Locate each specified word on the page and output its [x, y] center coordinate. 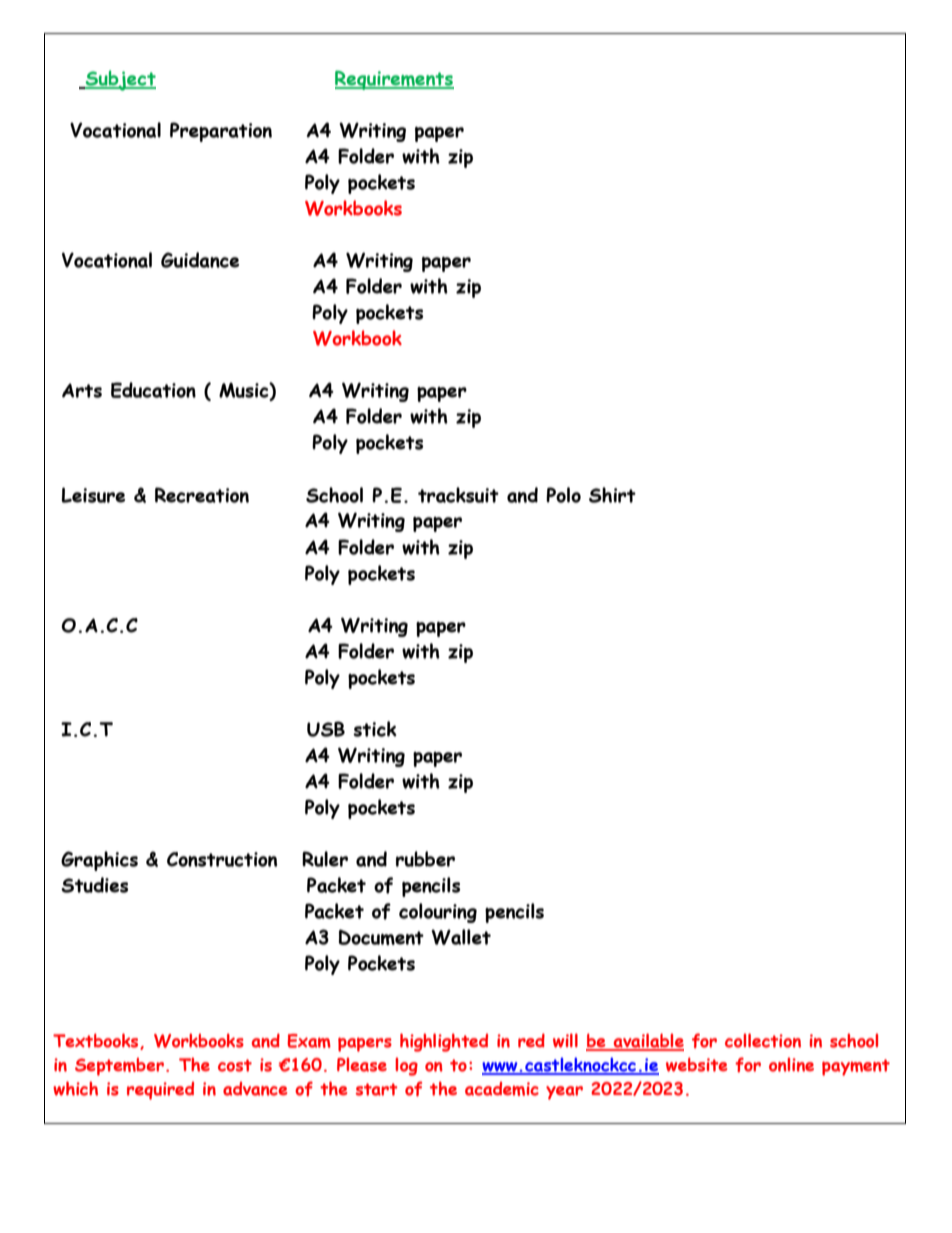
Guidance [200, 260]
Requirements [394, 80]
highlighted [444, 1042]
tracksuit [458, 495]
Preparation [221, 132]
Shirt [612, 495]
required [160, 1091]
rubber [425, 859]
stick [375, 729]
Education [153, 390]
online [791, 1064]
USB [326, 729]
